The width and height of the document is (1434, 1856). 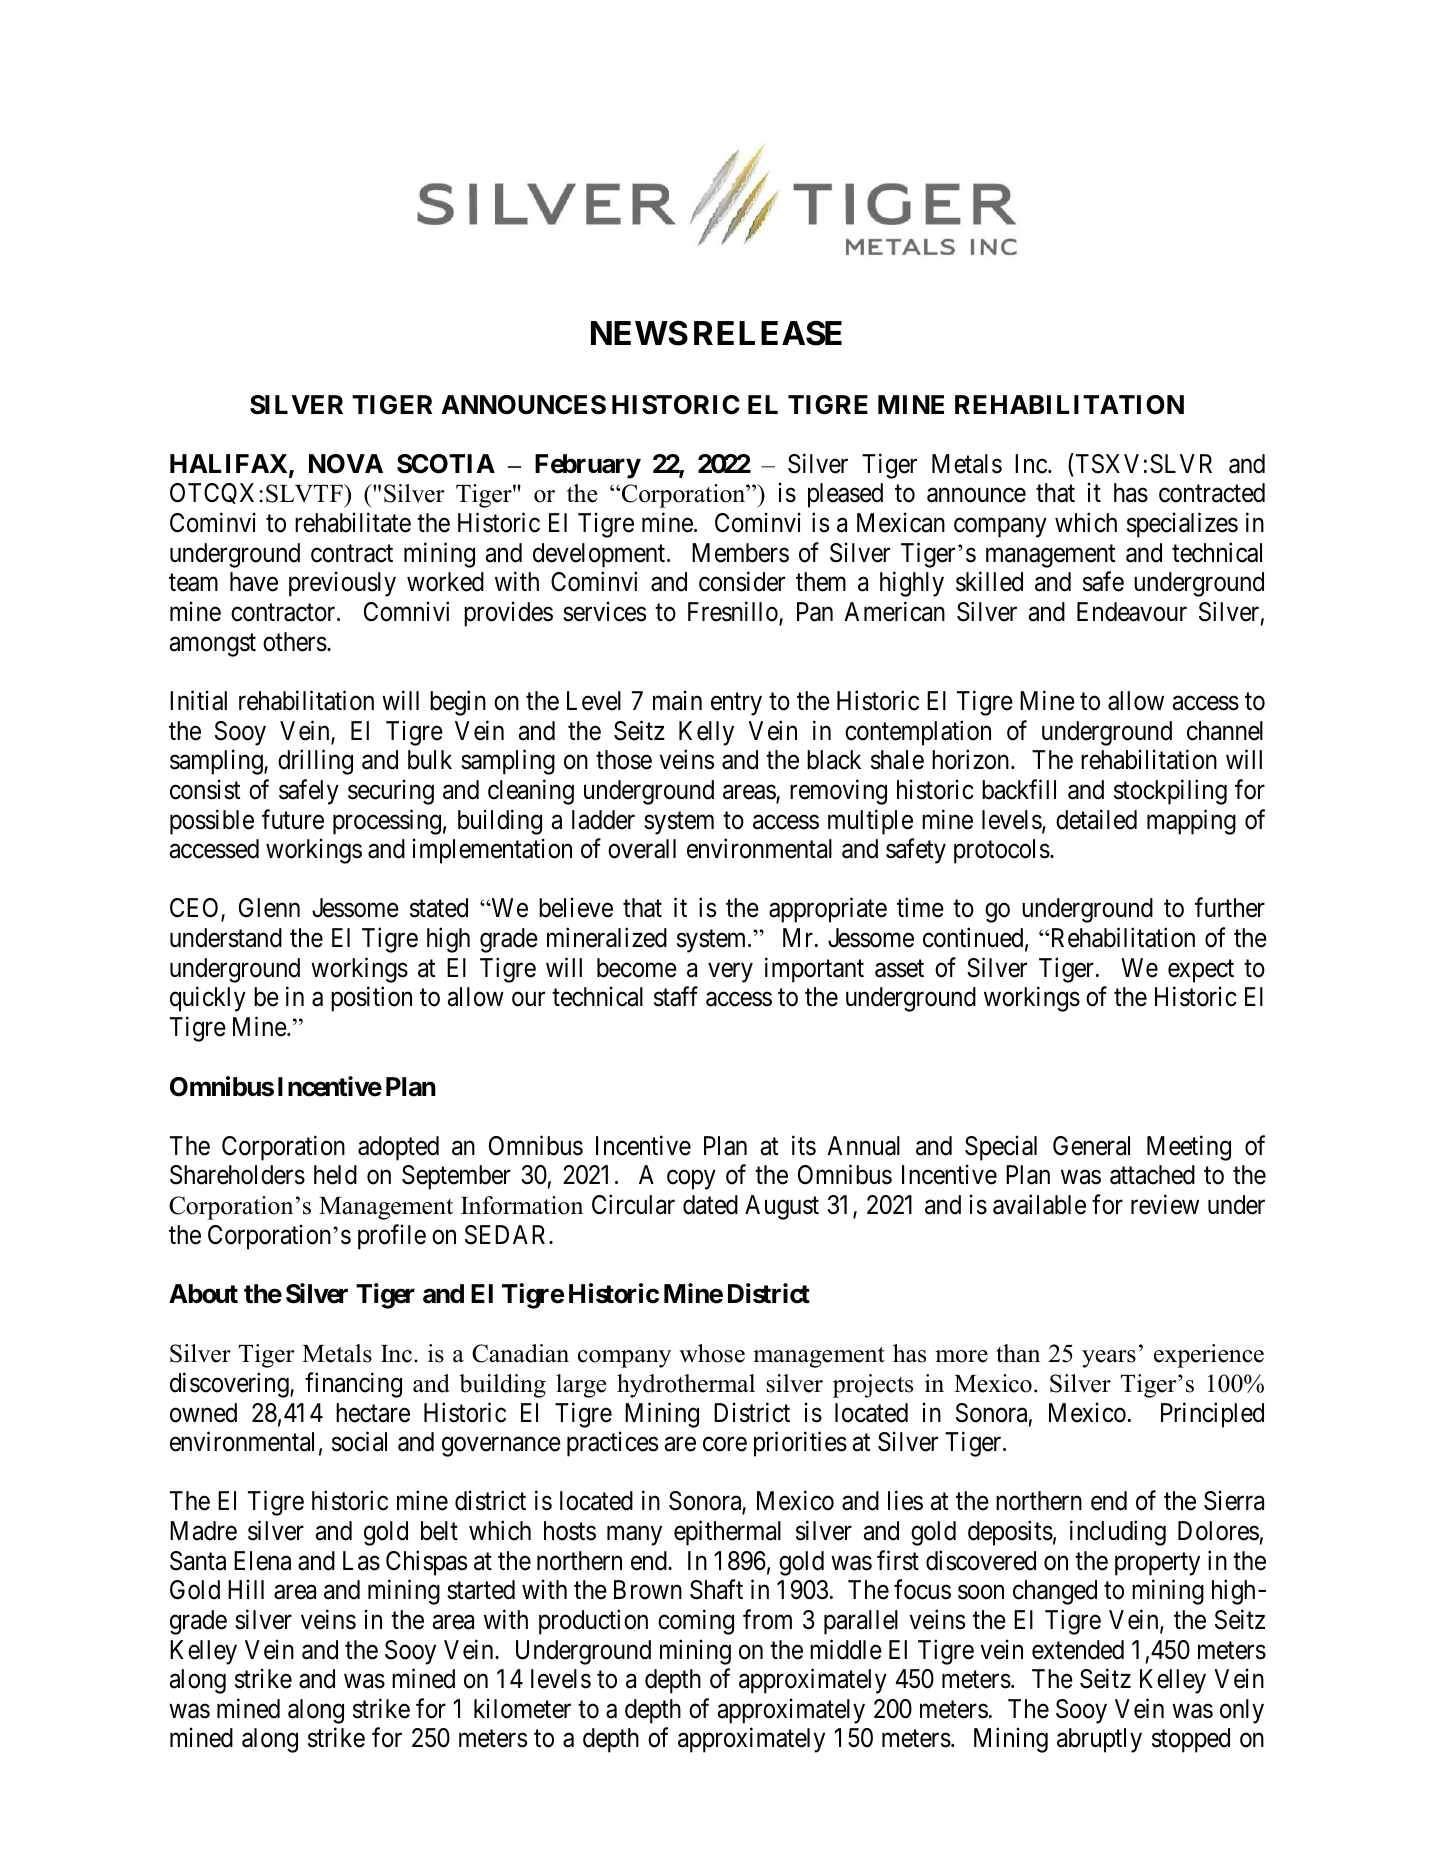 What do you see at coordinates (696, 1622) in the document?
I see `coming` at bounding box center [696, 1622].
